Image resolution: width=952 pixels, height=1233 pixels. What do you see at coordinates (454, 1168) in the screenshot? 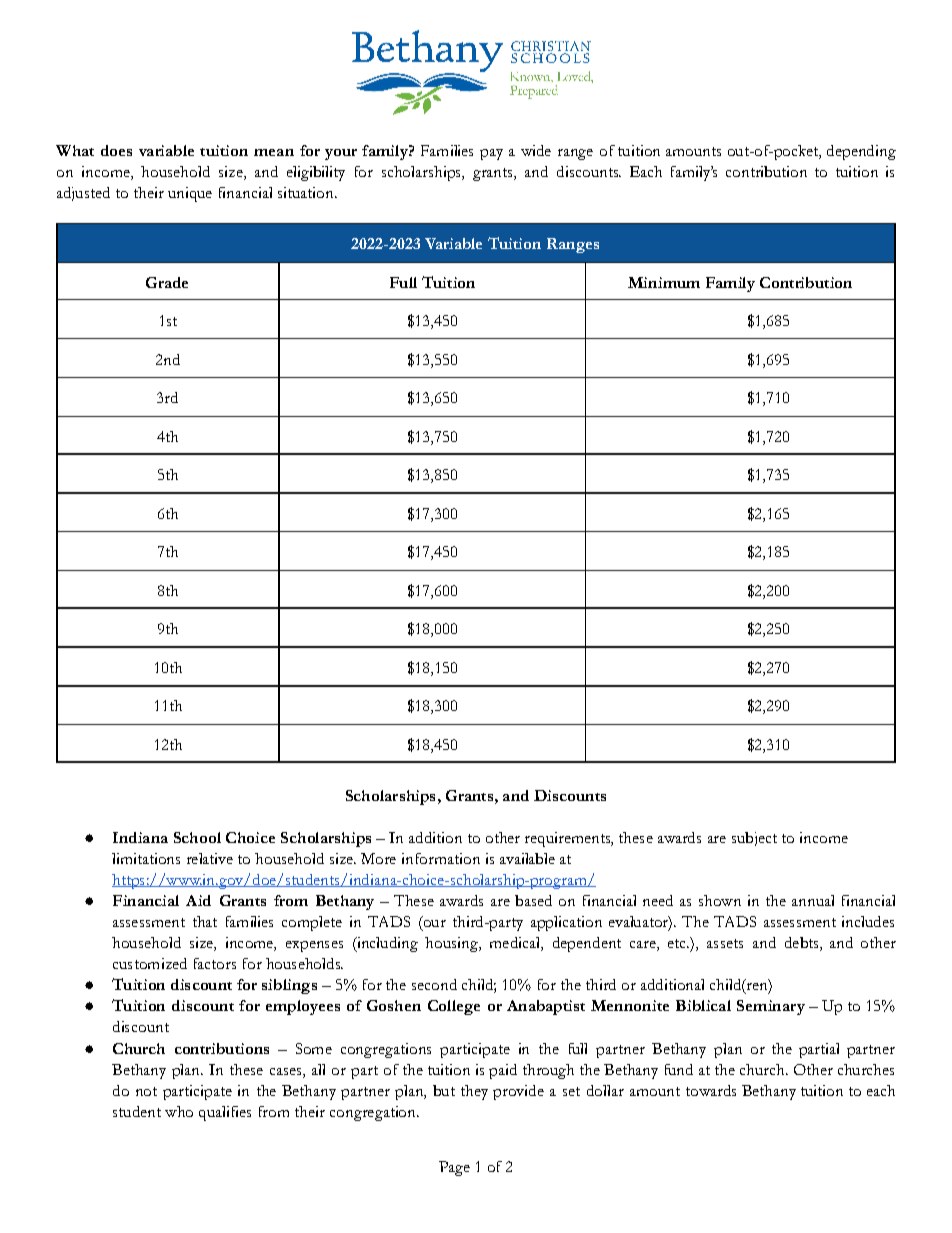
I see `Page` at bounding box center [454, 1168].
